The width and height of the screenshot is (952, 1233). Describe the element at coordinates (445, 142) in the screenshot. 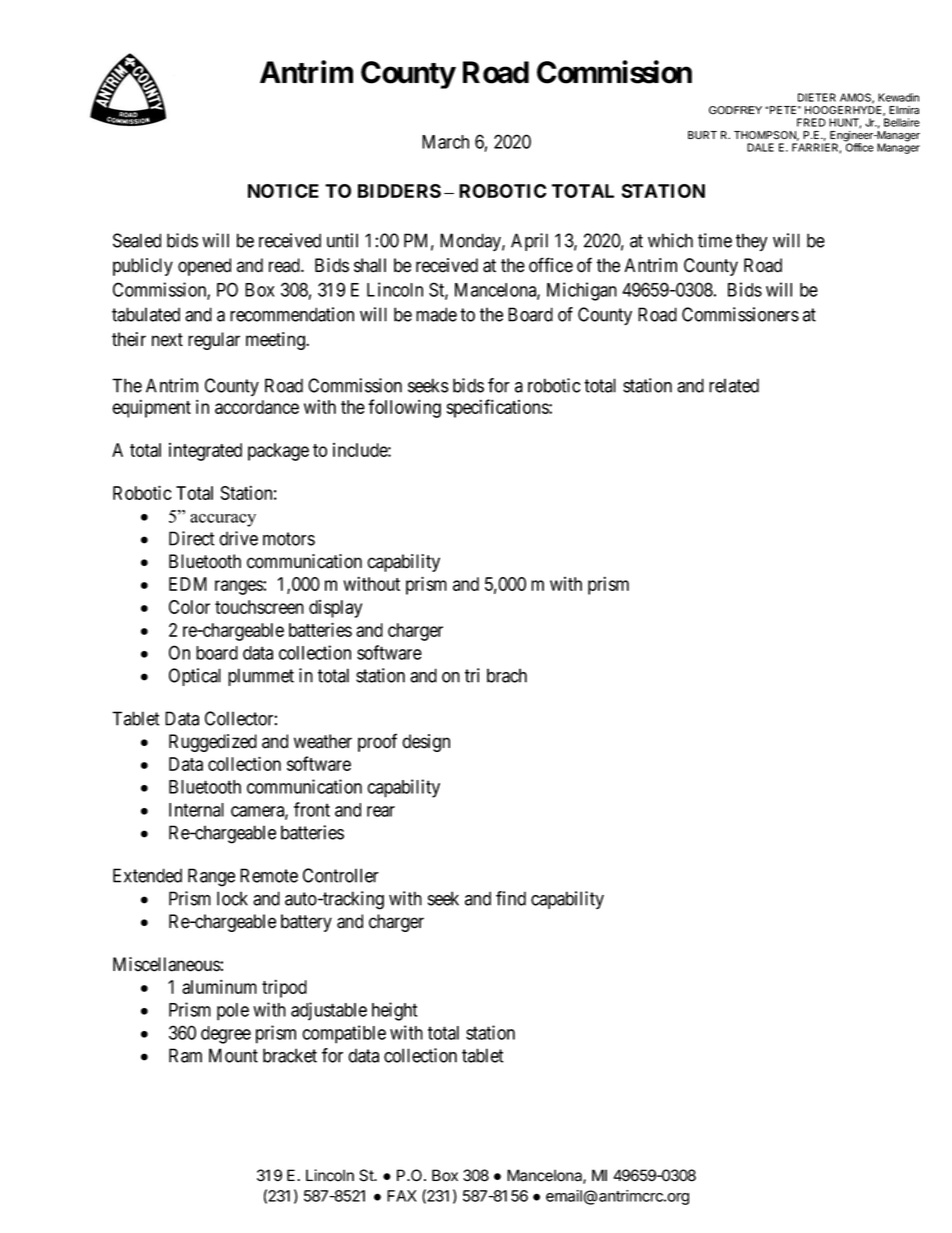

I see `March` at that location.
